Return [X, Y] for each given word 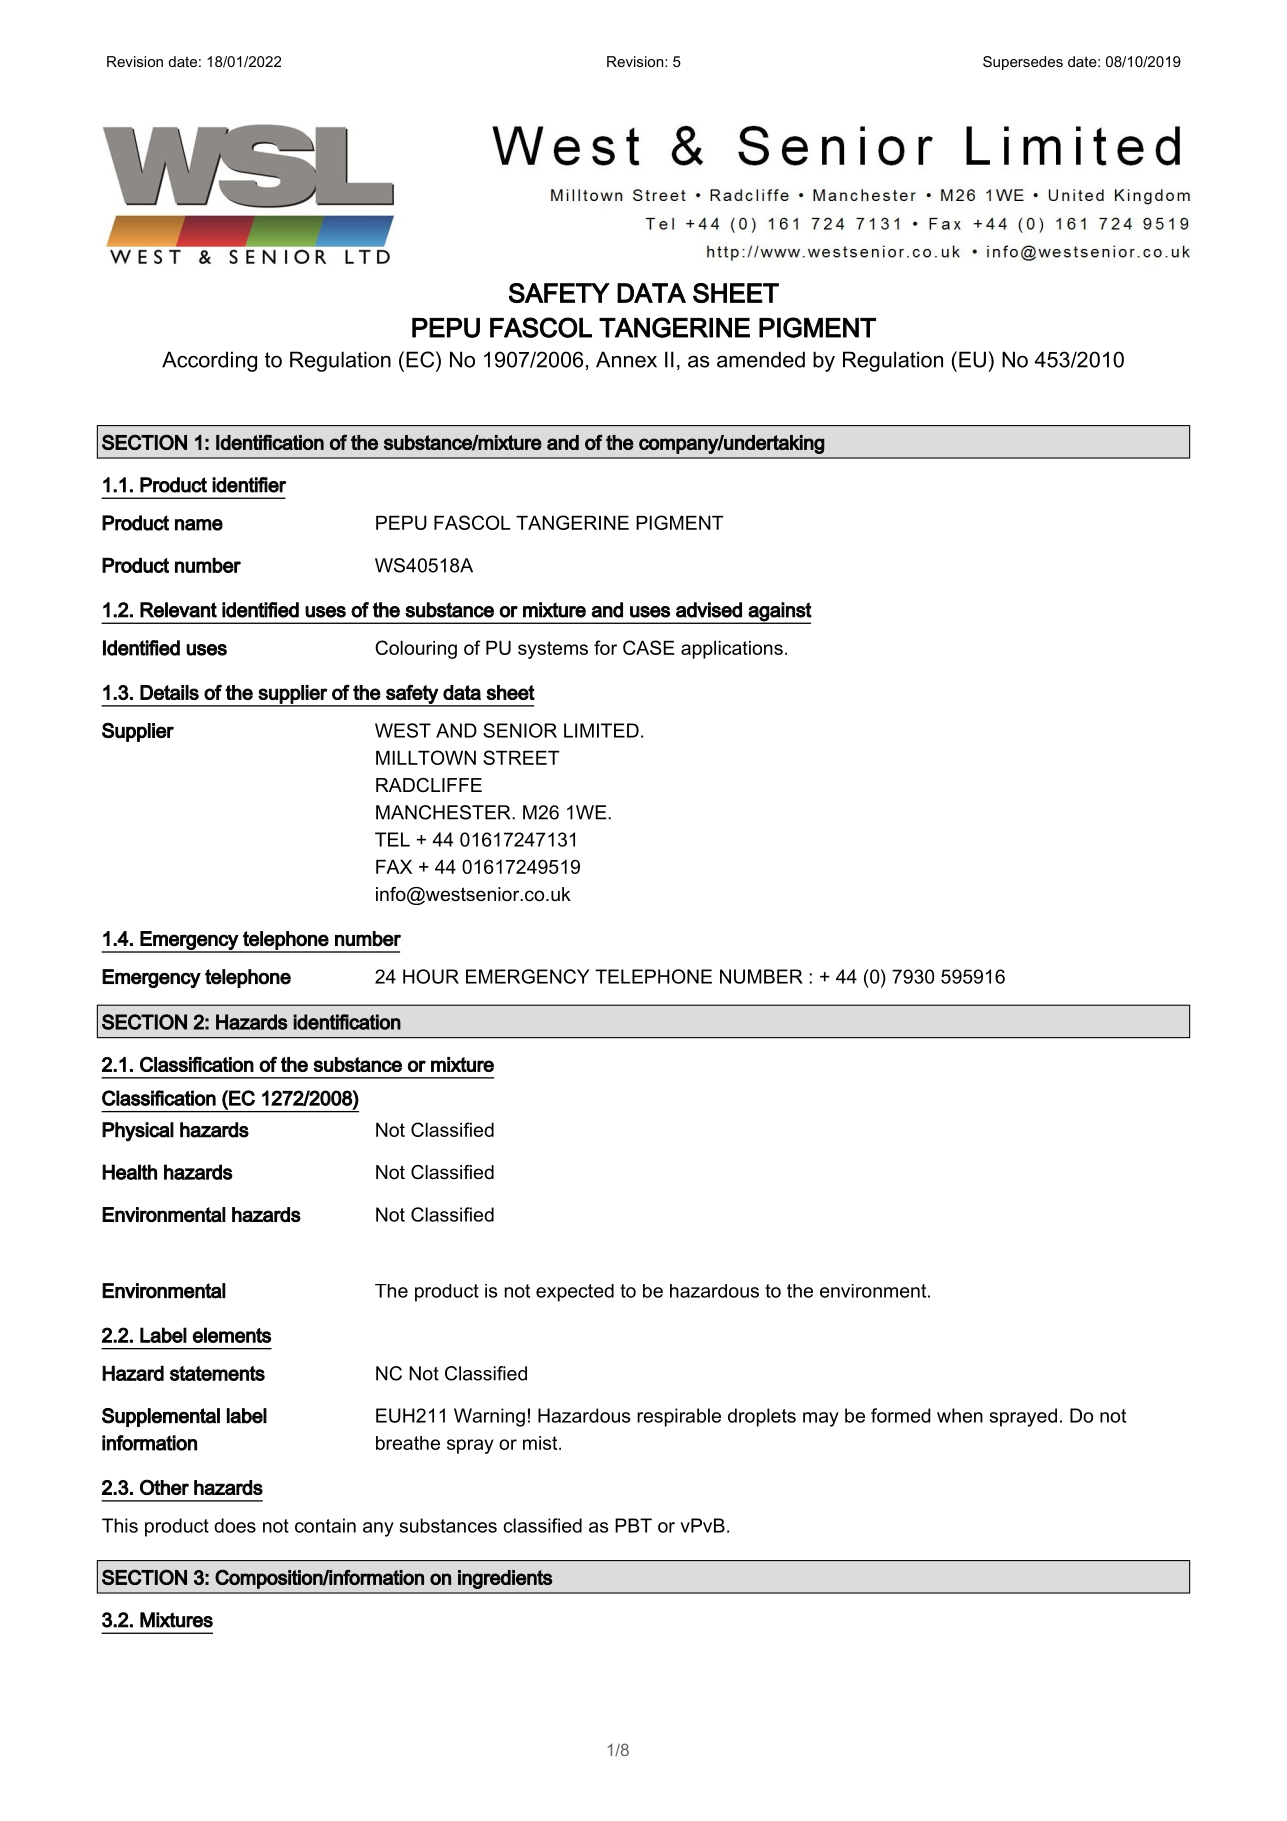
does [235, 1525]
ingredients [505, 1579]
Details [169, 692]
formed [901, 1415]
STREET [521, 757]
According [209, 361]
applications [732, 650]
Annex [626, 359]
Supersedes [1023, 63]
